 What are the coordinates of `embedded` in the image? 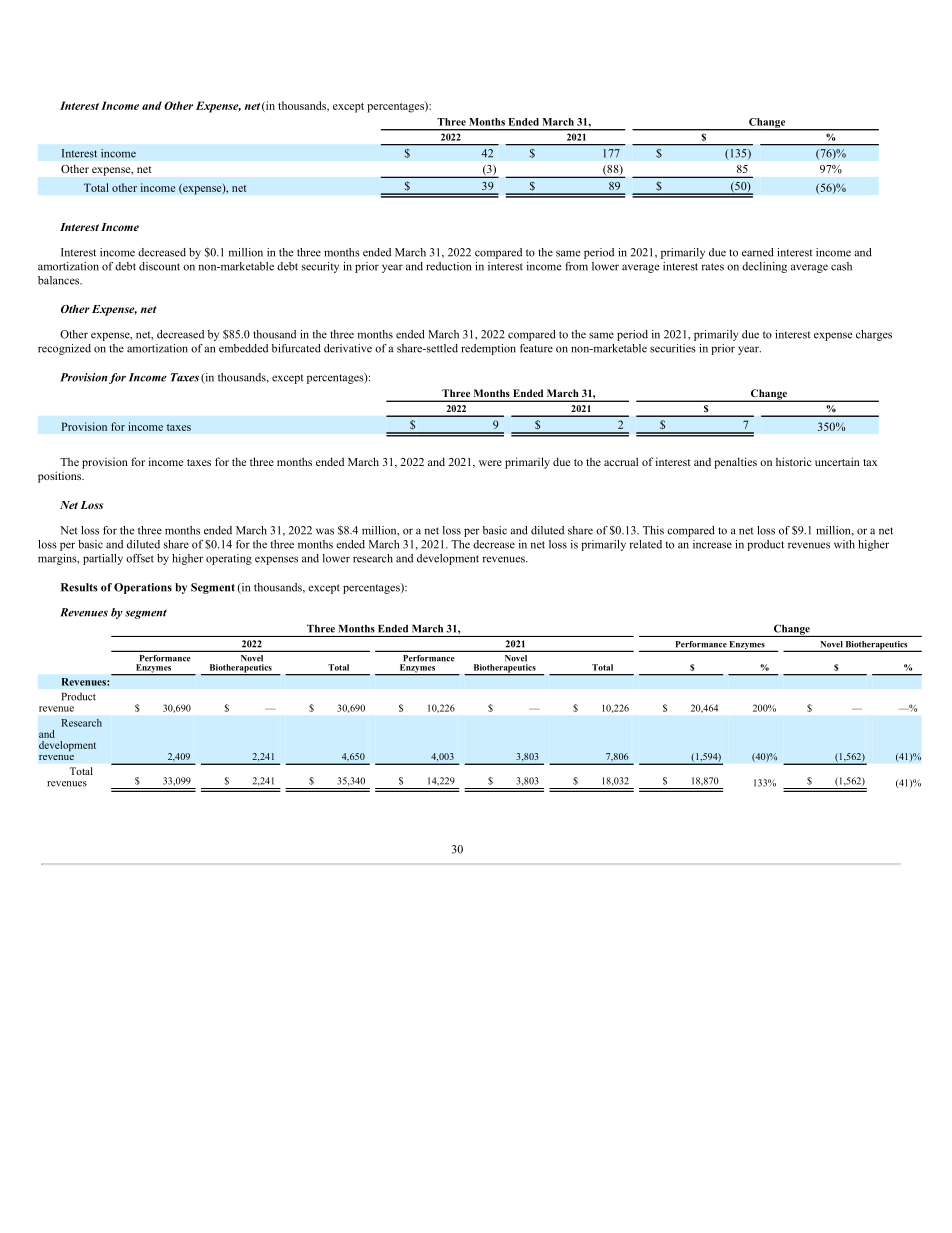 It's located at (243, 348).
